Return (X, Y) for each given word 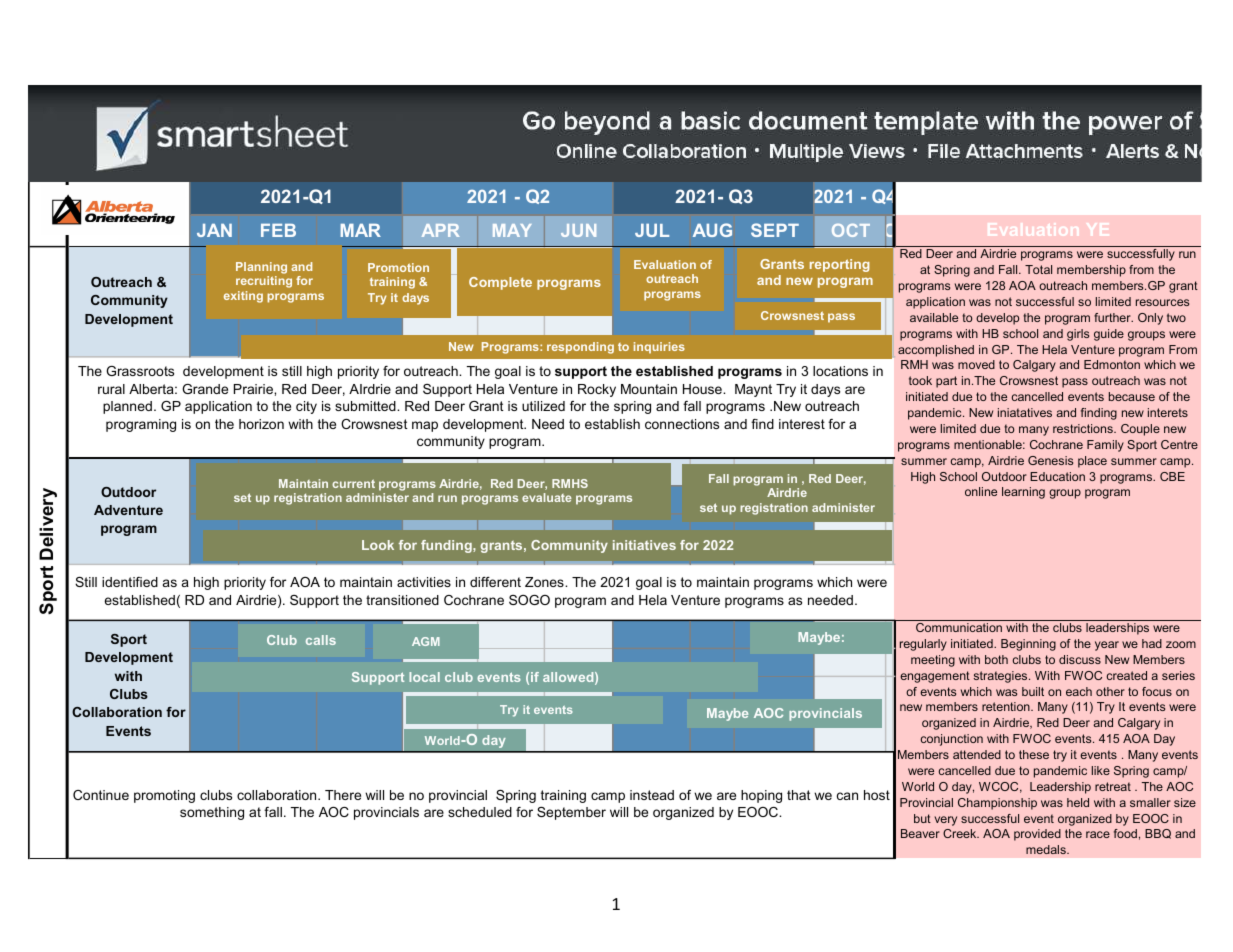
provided (1037, 835)
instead (652, 795)
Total (1038, 269)
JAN (214, 230)
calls (321, 640)
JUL (652, 230)
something (212, 813)
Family (1105, 446)
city (306, 407)
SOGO (529, 600)
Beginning (1028, 645)
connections (682, 424)
